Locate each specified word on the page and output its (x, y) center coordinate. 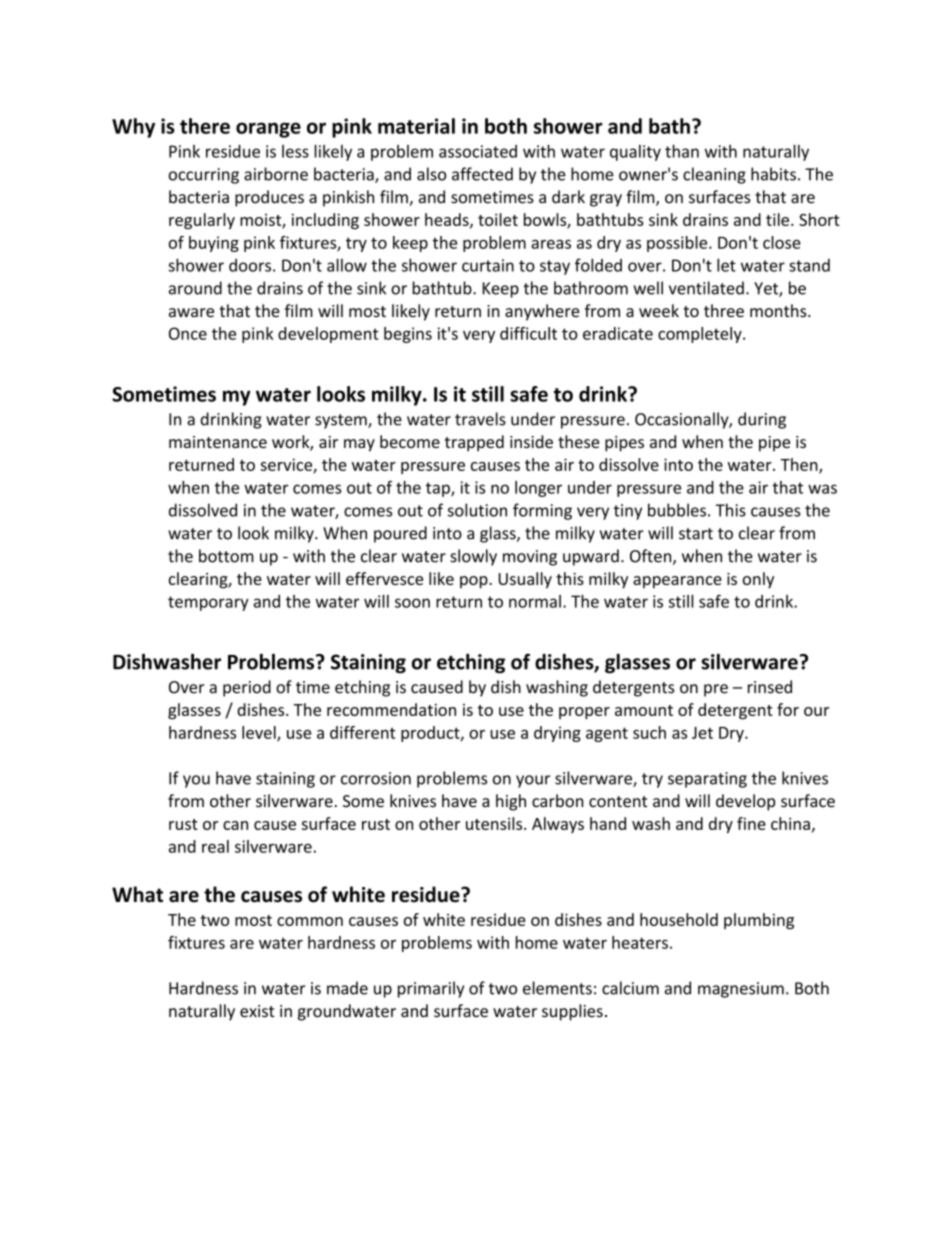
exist (257, 1011)
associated (478, 151)
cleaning (714, 175)
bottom (226, 556)
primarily (431, 989)
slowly (473, 557)
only (758, 580)
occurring (204, 176)
